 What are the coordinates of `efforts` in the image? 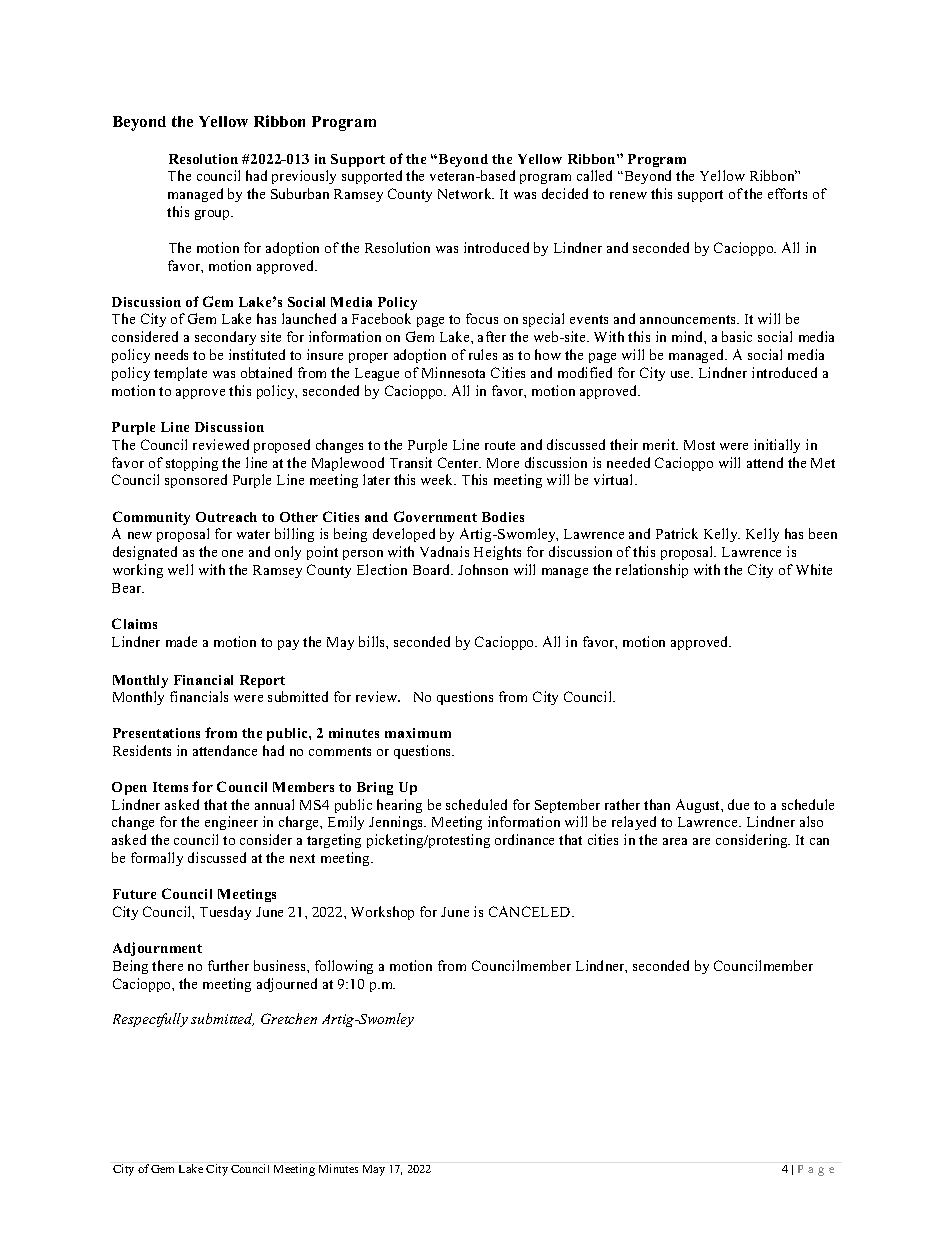 It's located at (787, 193).
